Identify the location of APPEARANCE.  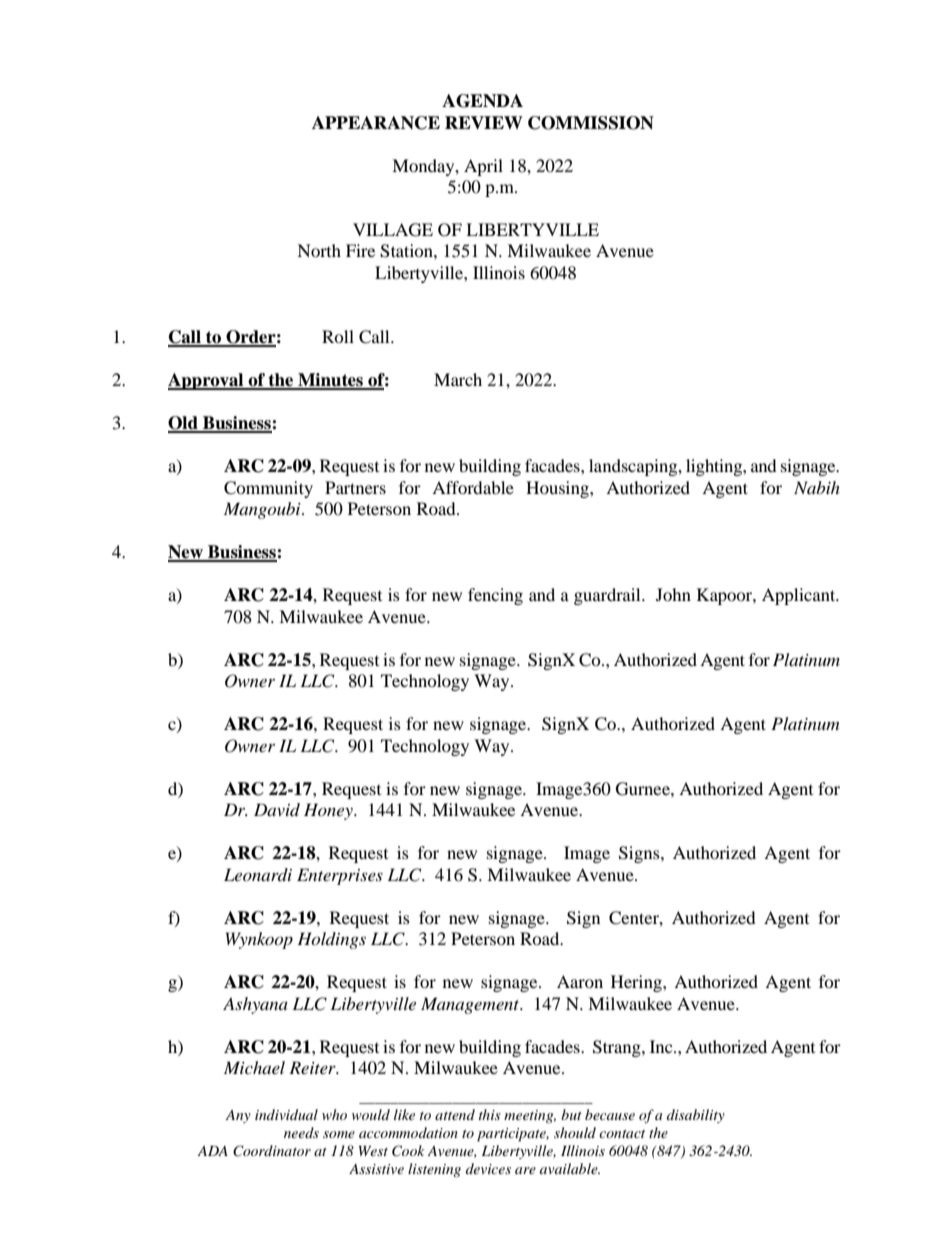
(376, 123).
